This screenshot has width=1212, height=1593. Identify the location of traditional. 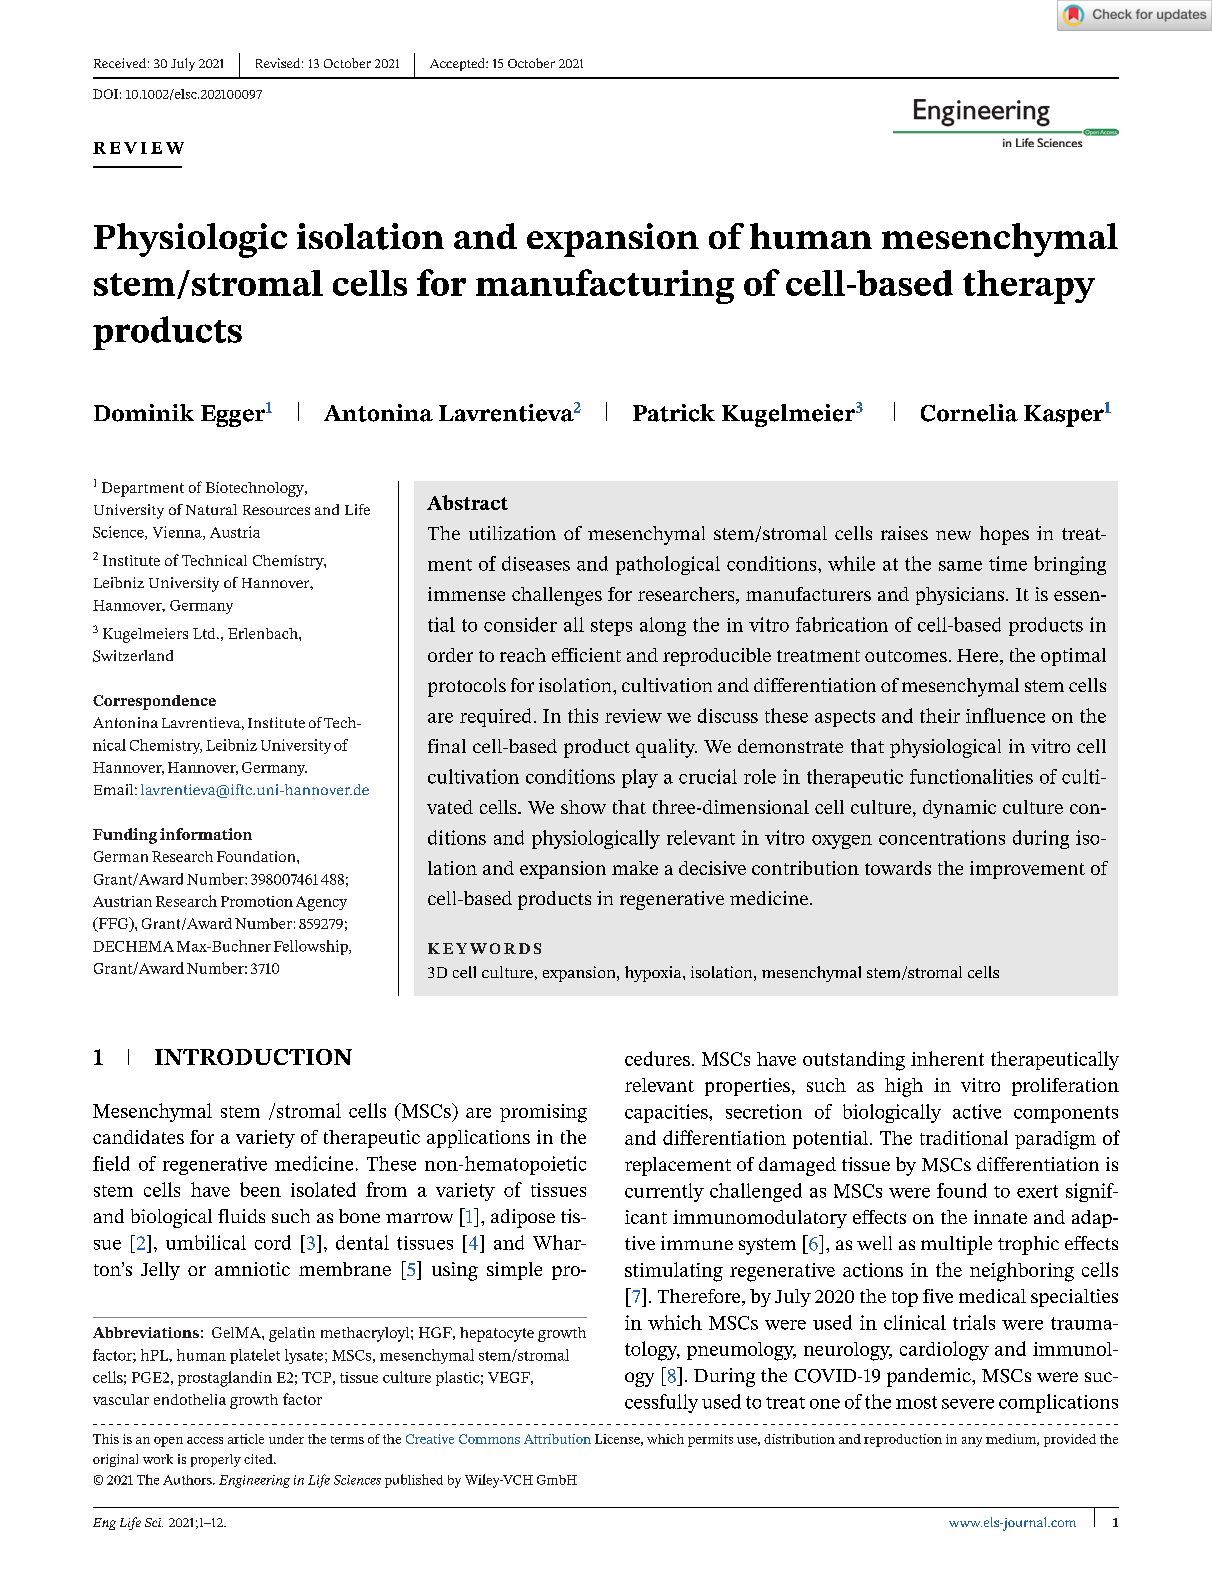
(964, 1137).
